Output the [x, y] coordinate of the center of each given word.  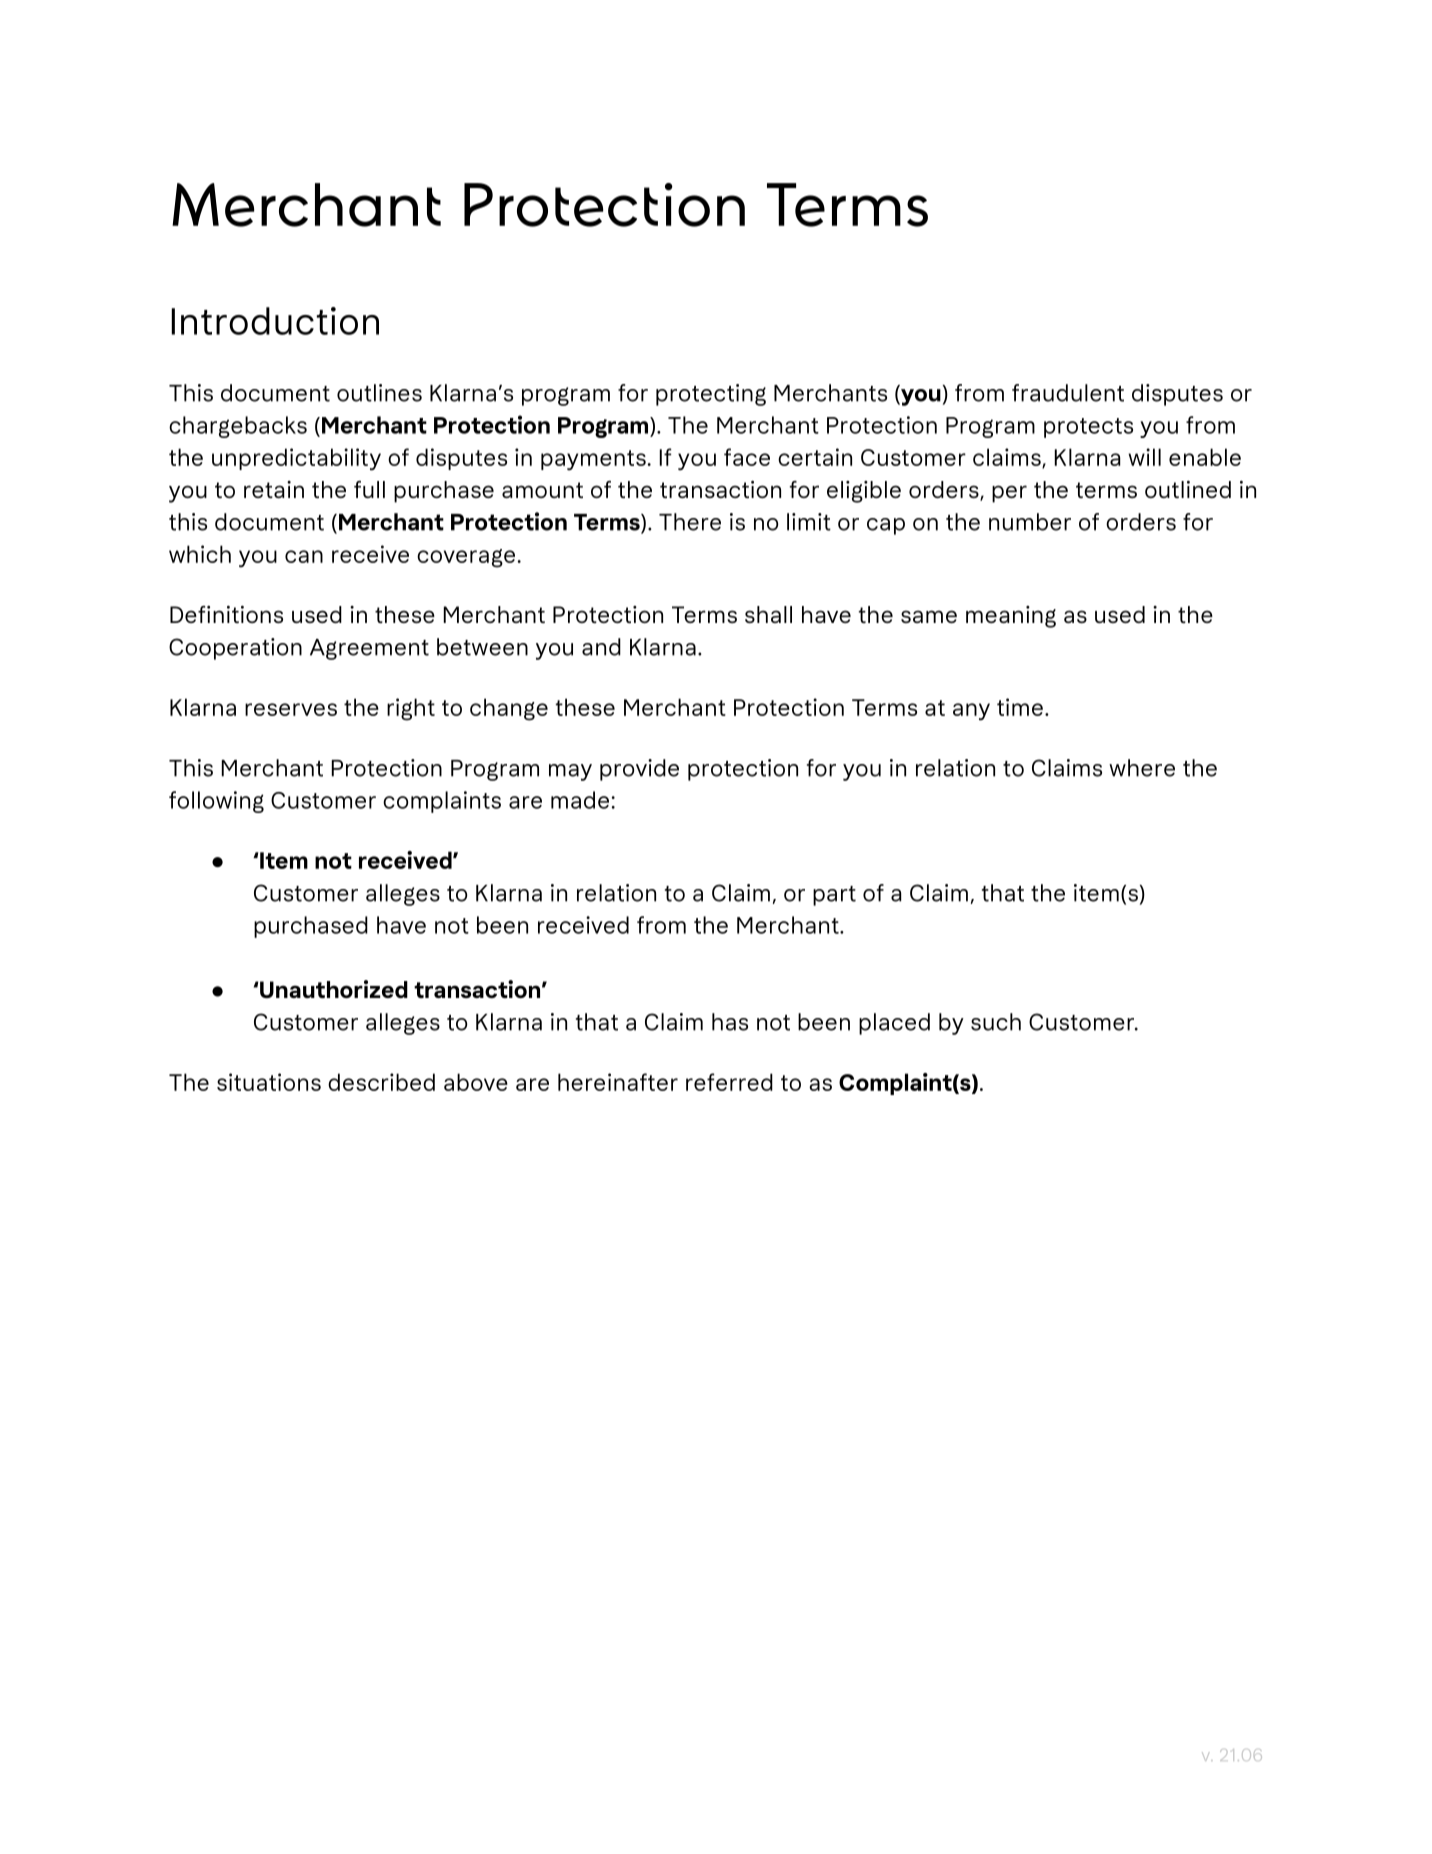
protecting [711, 395]
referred [729, 1082]
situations [269, 1082]
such [996, 1022]
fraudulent [1068, 393]
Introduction [275, 321]
